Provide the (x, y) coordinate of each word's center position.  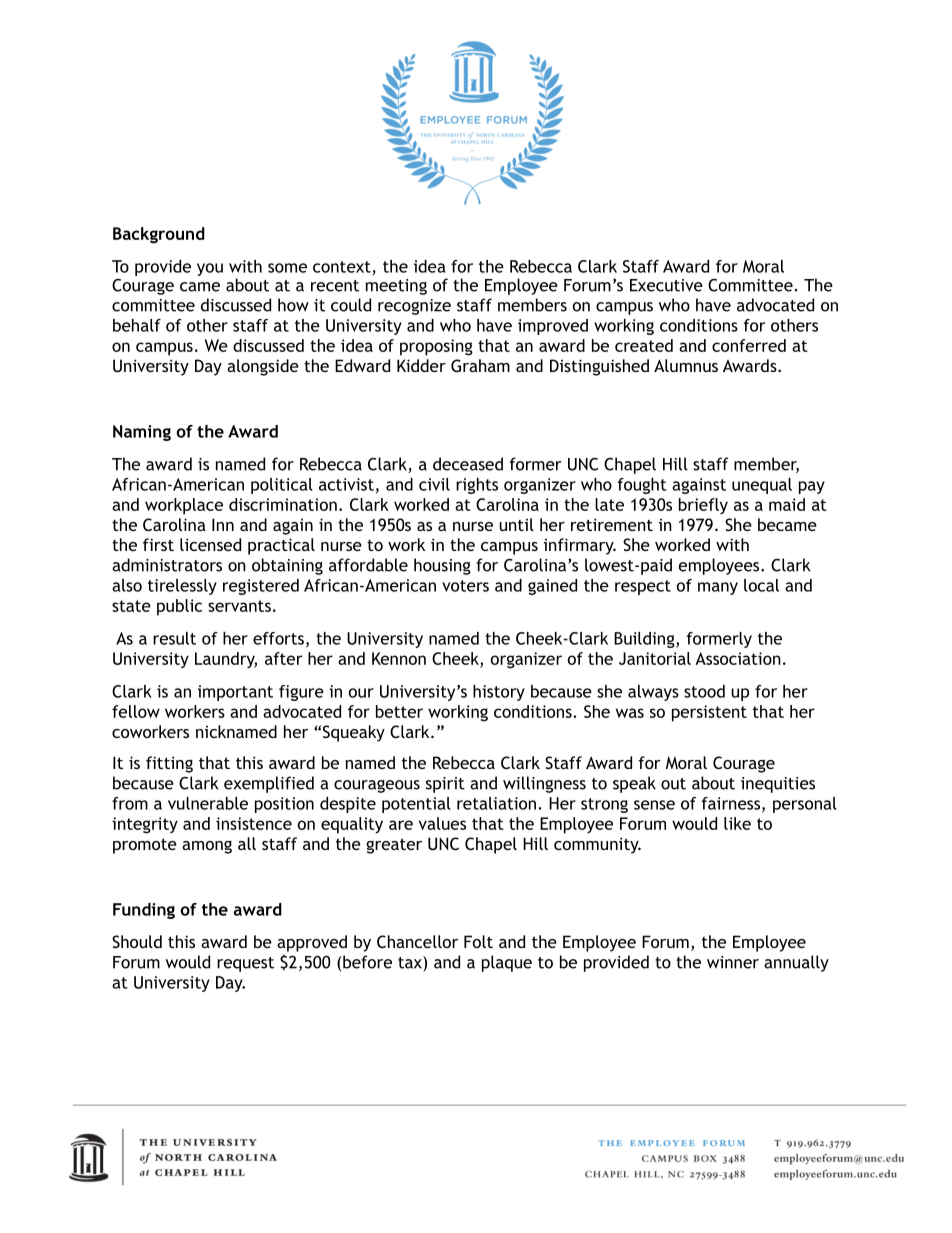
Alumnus (686, 365)
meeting (396, 287)
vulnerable (208, 803)
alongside (263, 367)
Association (738, 658)
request (245, 964)
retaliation (496, 803)
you (210, 269)
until (516, 524)
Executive (666, 285)
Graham (480, 365)
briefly (703, 506)
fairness (731, 803)
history (499, 693)
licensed (210, 544)
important (235, 693)
